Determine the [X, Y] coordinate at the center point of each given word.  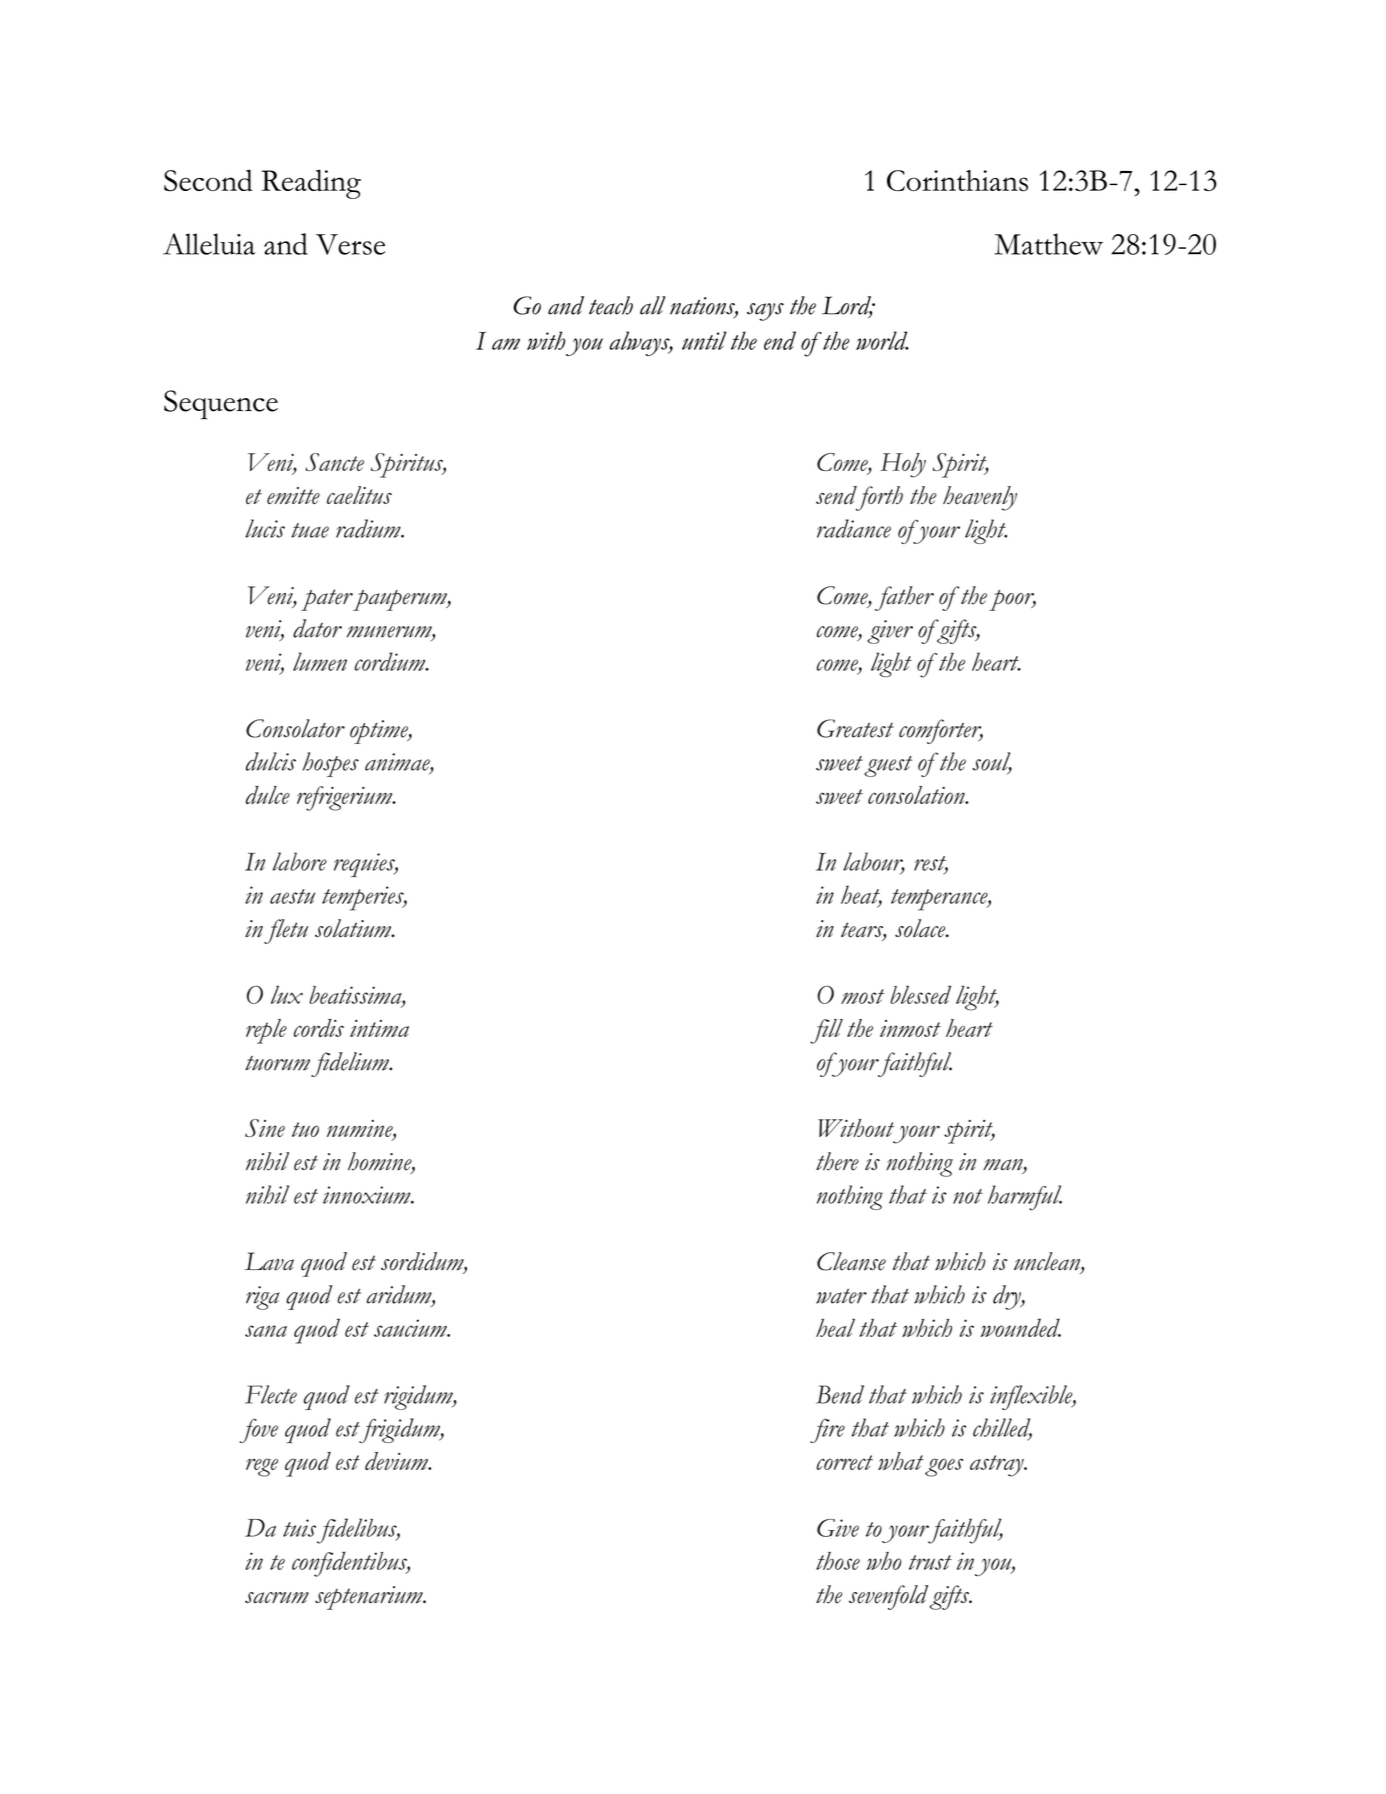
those [838, 1561]
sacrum [277, 1598]
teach [611, 305]
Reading [311, 184]
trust [930, 1562]
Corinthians [957, 181]
